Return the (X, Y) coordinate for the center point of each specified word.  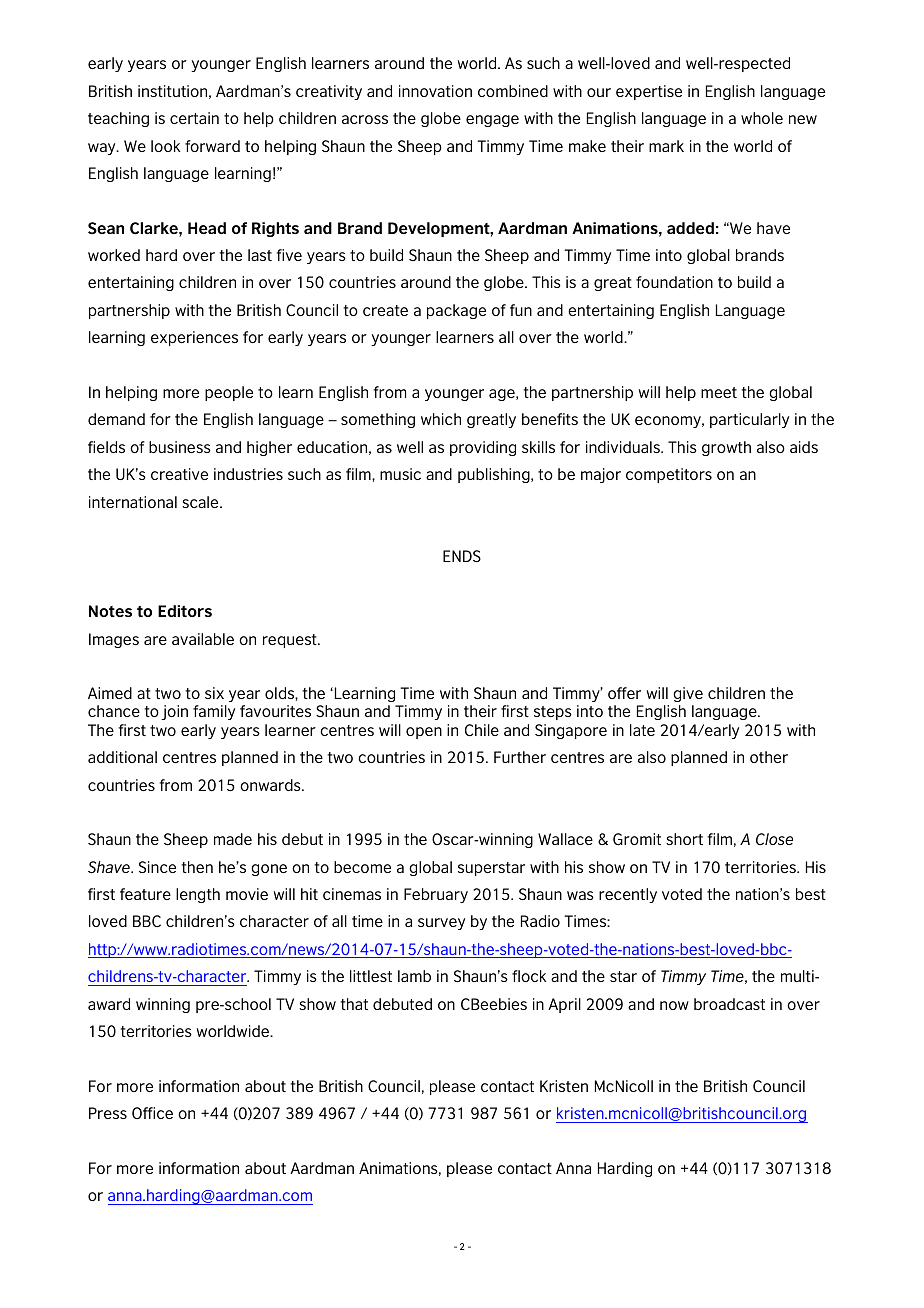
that (354, 1004)
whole (762, 118)
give (688, 694)
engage (492, 121)
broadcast (729, 1004)
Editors (185, 611)
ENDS (462, 556)
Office (152, 1113)
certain (194, 118)
